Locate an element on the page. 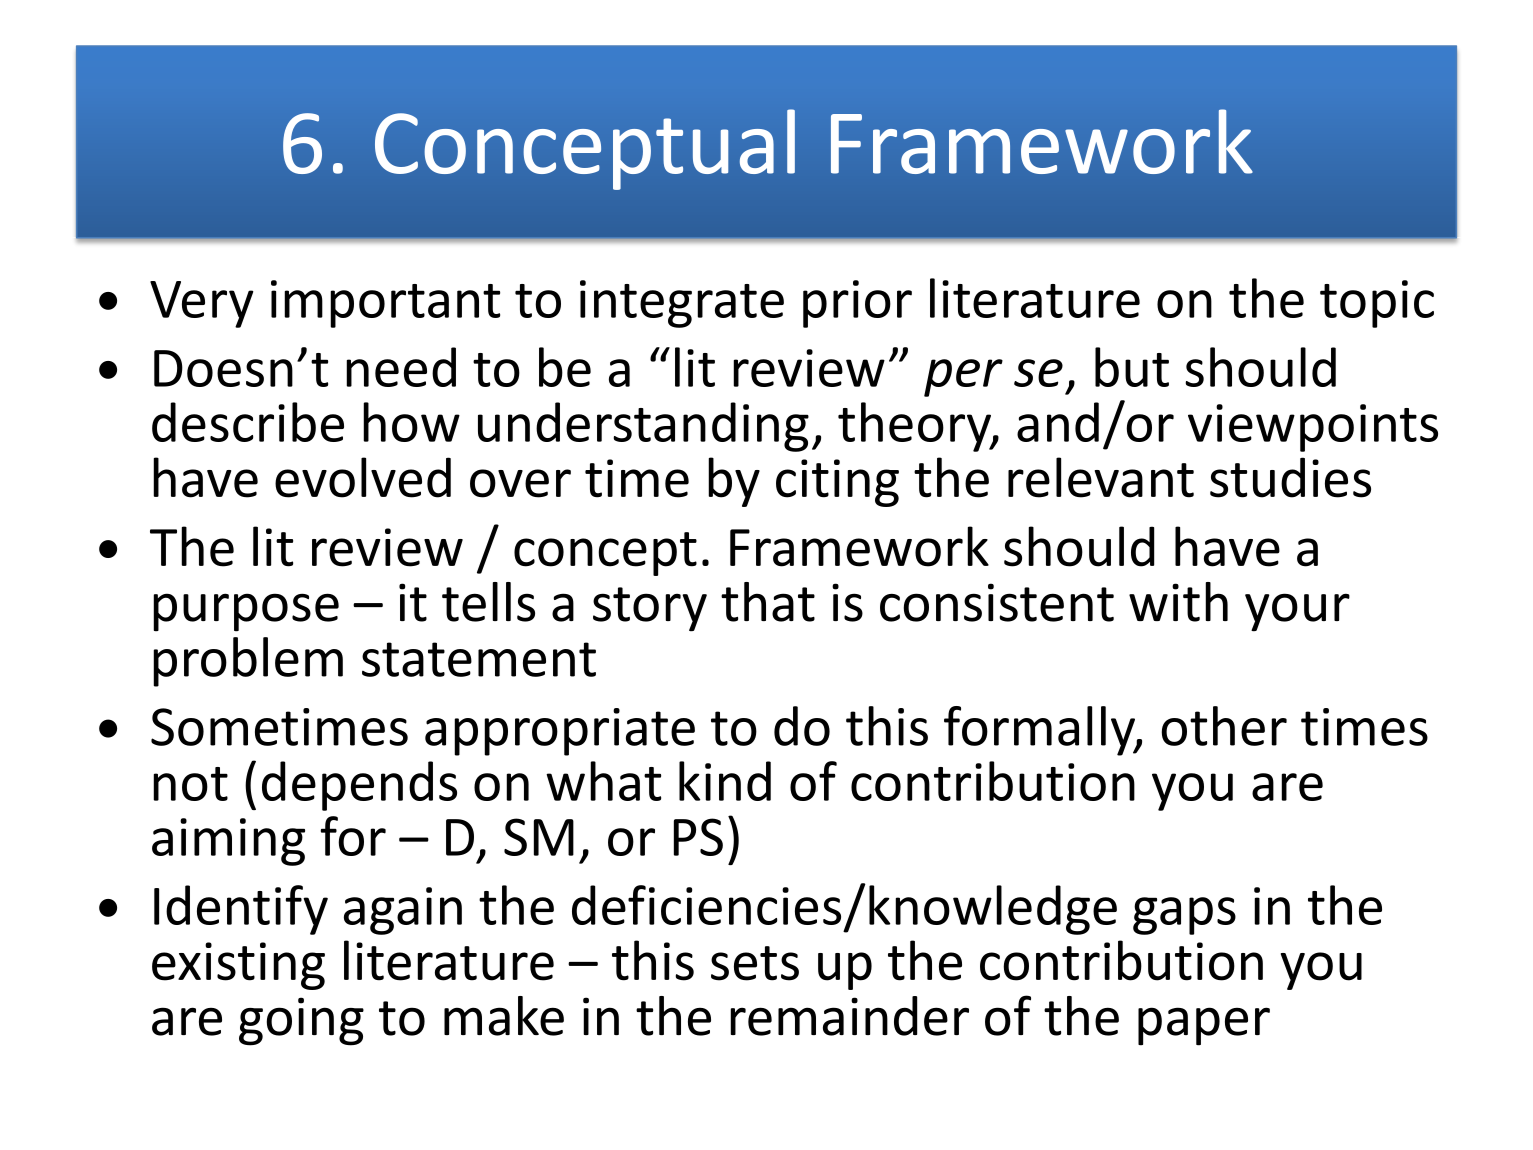 The height and width of the page is (1150, 1533). evolved is located at coordinates (363, 477).
